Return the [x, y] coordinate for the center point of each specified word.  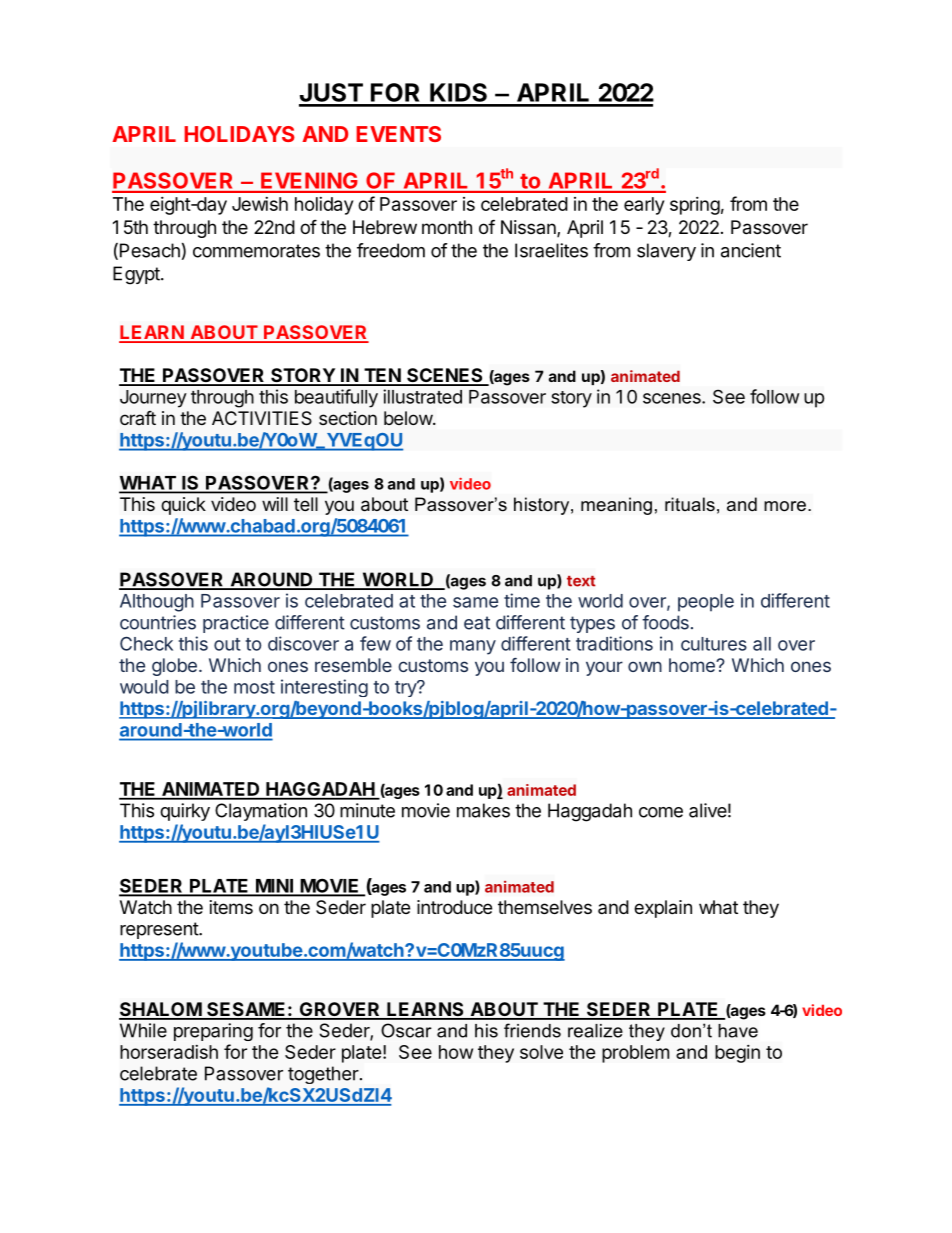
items [231, 907]
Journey [153, 399]
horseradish [169, 1052]
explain [663, 909]
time [522, 600]
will [275, 504]
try [406, 689]
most [254, 687]
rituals [690, 504]
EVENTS [398, 134]
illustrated [422, 396]
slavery [666, 252]
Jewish [260, 204]
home [693, 665]
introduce [454, 907]
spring [695, 206]
